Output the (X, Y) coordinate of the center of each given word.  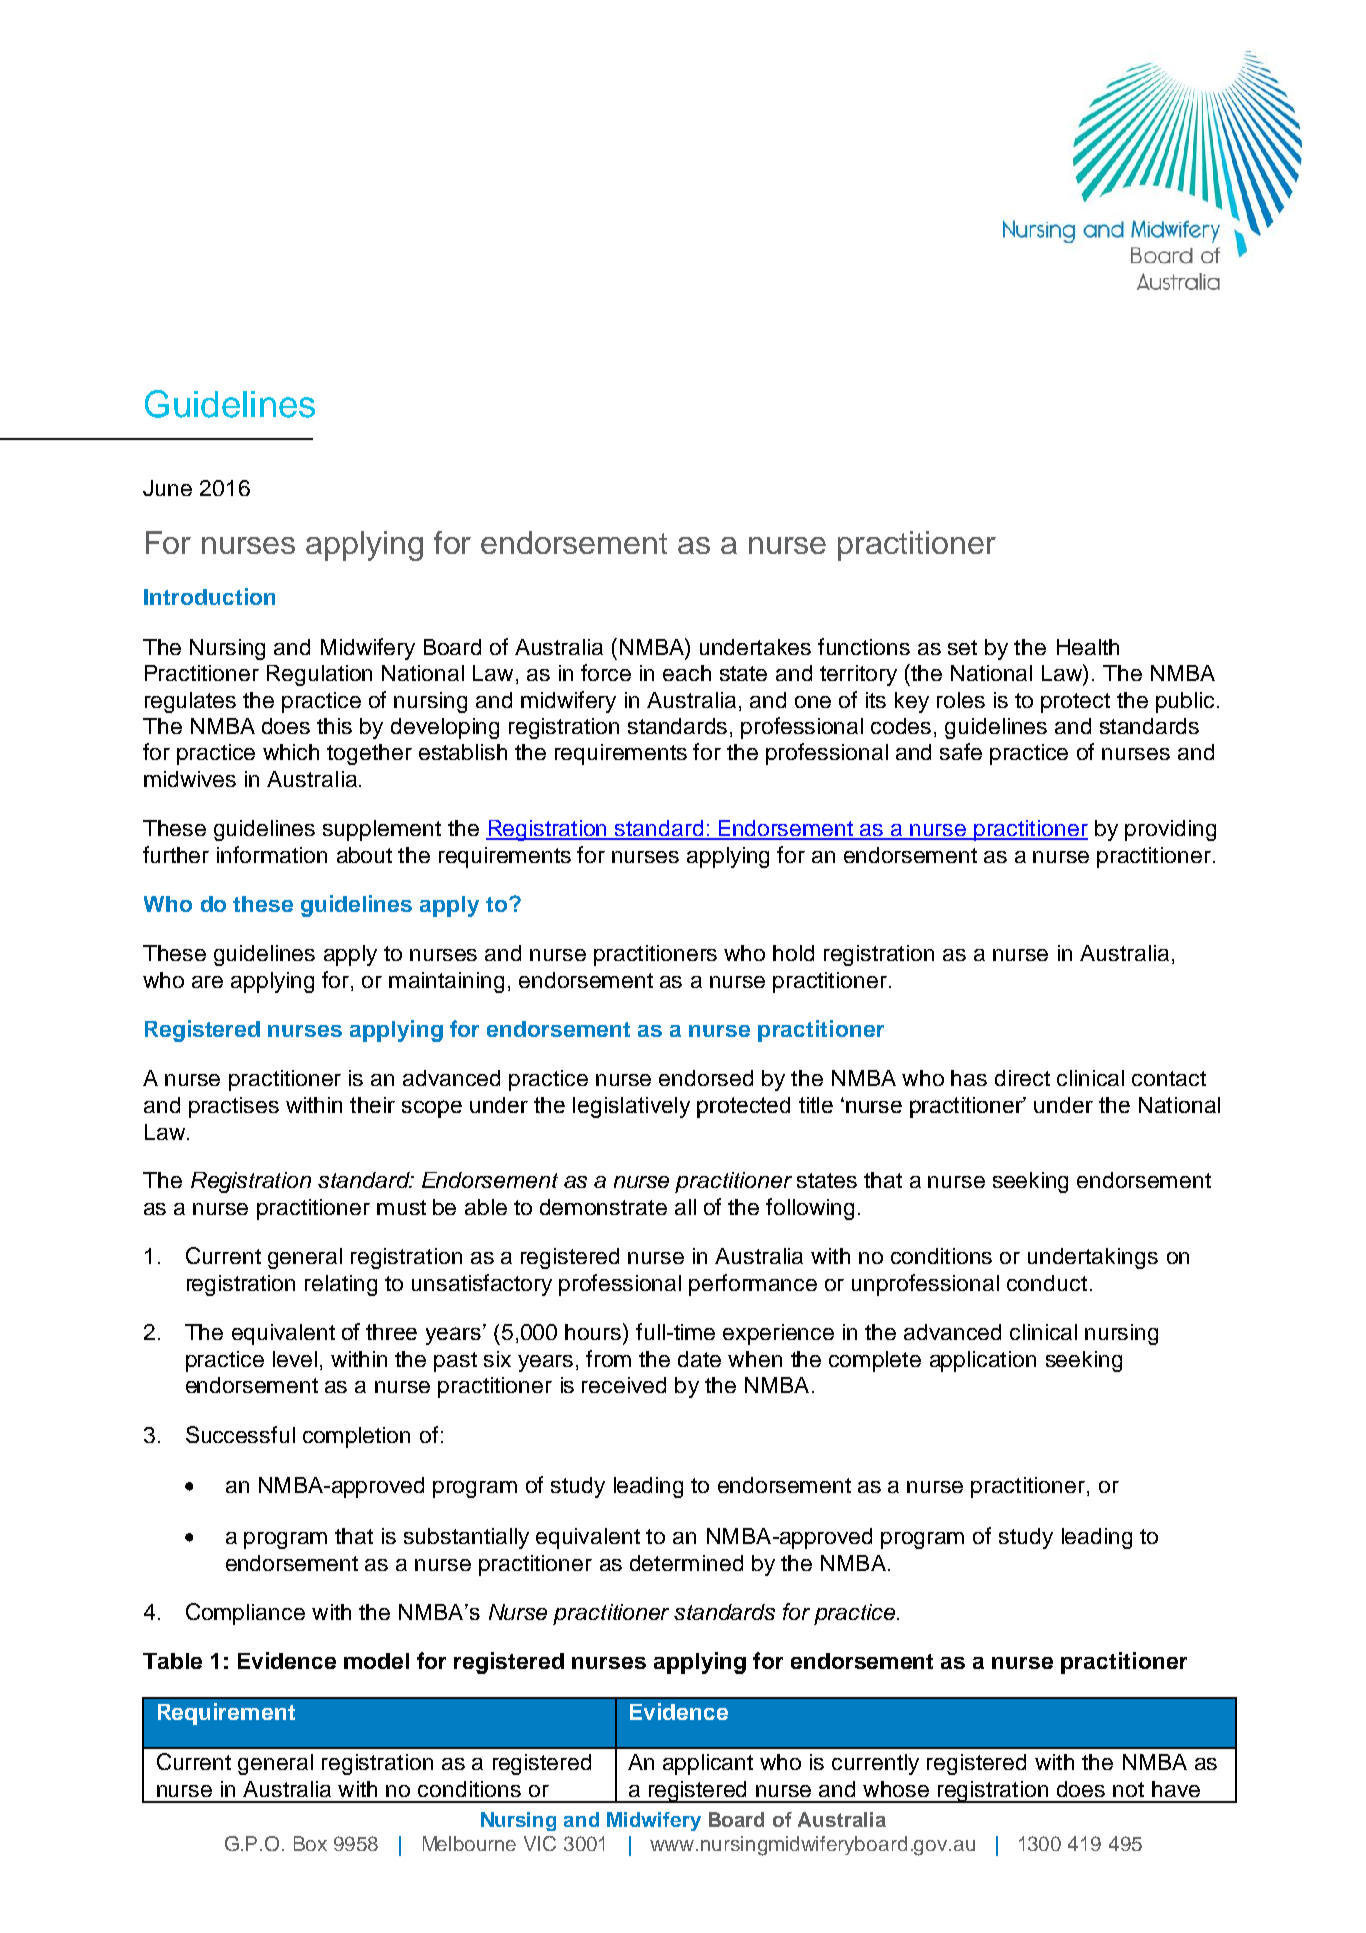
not (1128, 1789)
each (687, 673)
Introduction (209, 596)
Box (310, 1843)
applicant (708, 1764)
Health (1088, 647)
